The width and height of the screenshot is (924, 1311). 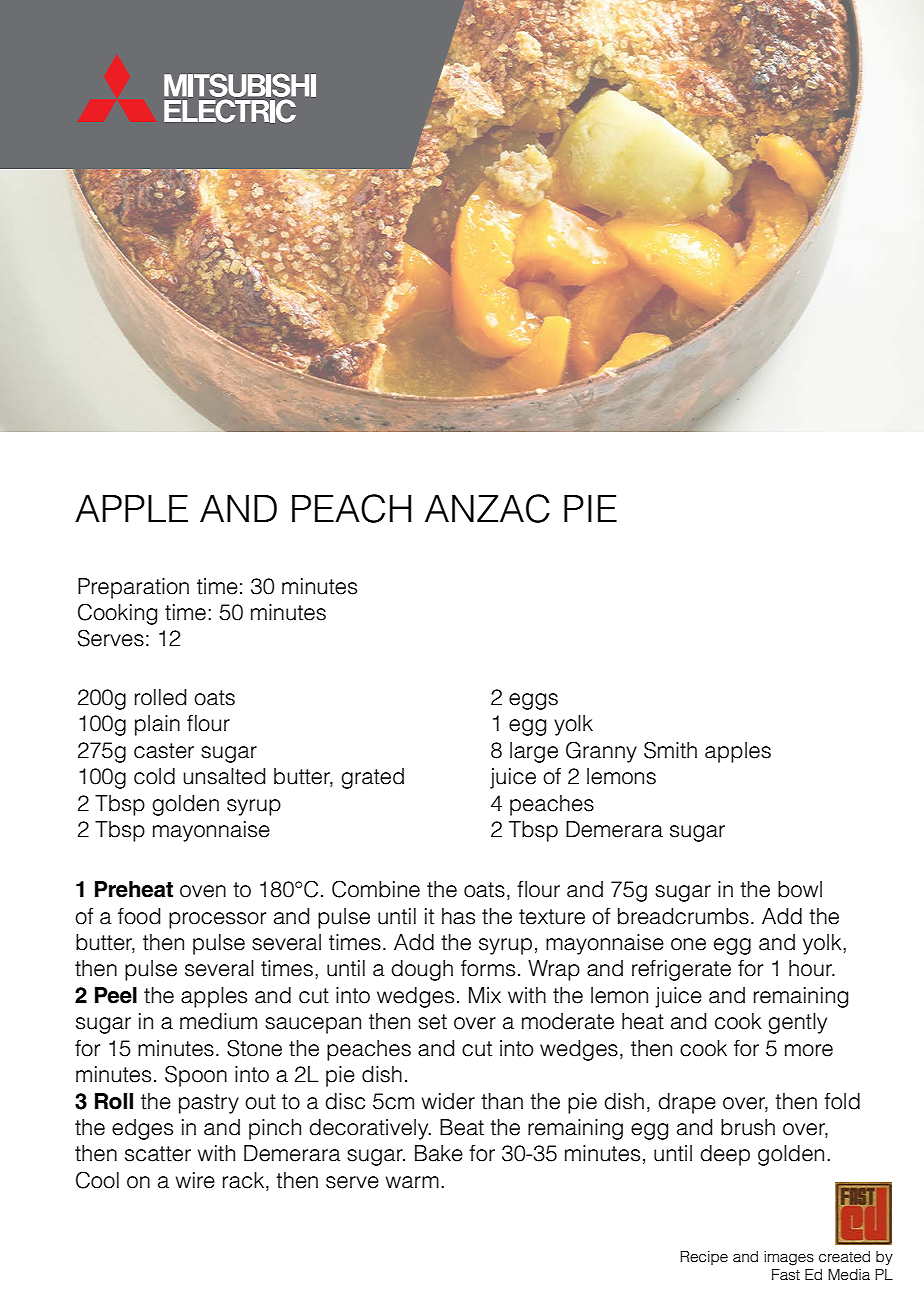 What do you see at coordinates (800, 889) in the screenshot?
I see `bowl` at bounding box center [800, 889].
